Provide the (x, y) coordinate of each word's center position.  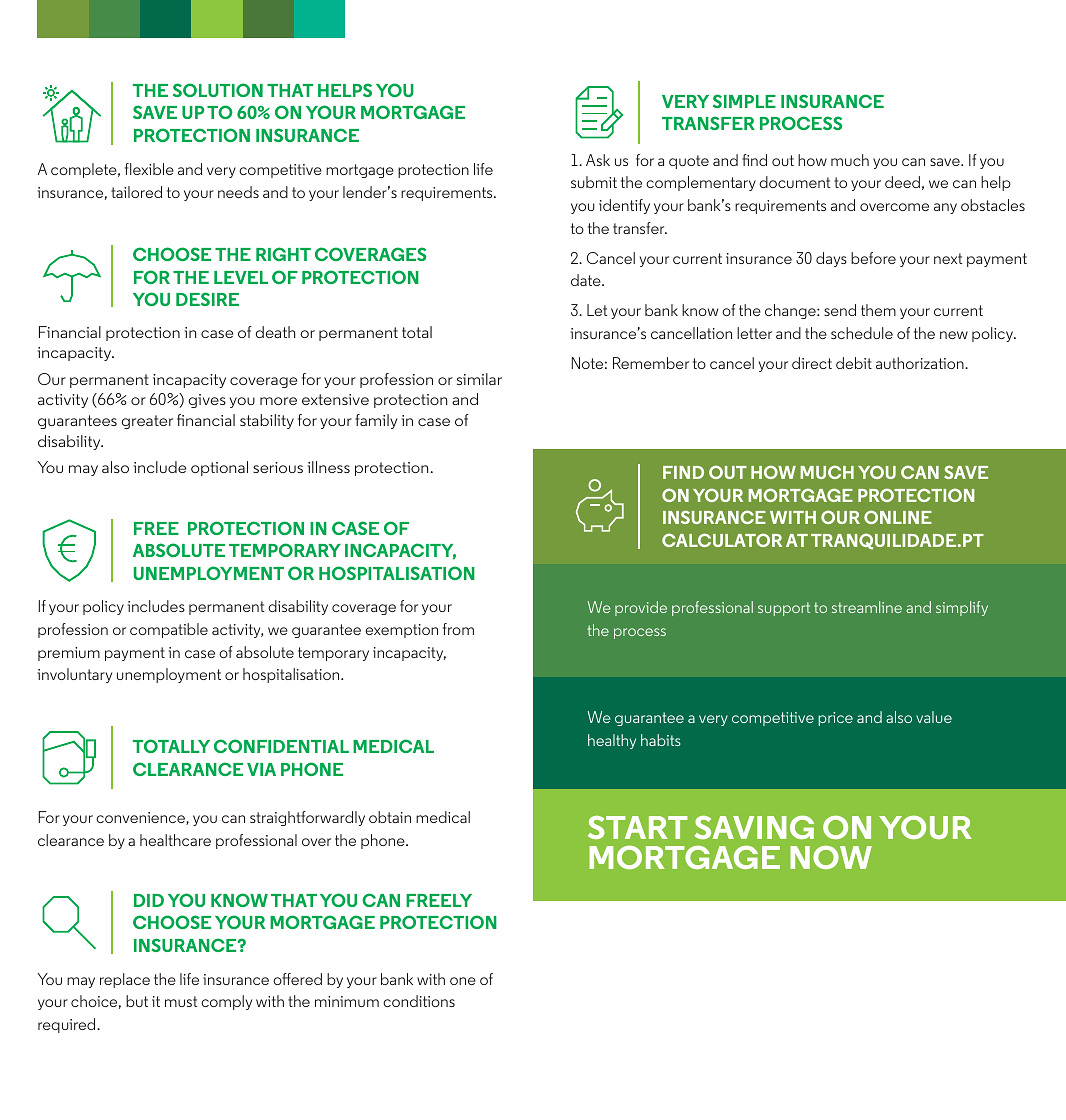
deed (902, 182)
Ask (598, 160)
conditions (419, 1001)
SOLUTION (218, 90)
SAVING (754, 827)
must (181, 1001)
